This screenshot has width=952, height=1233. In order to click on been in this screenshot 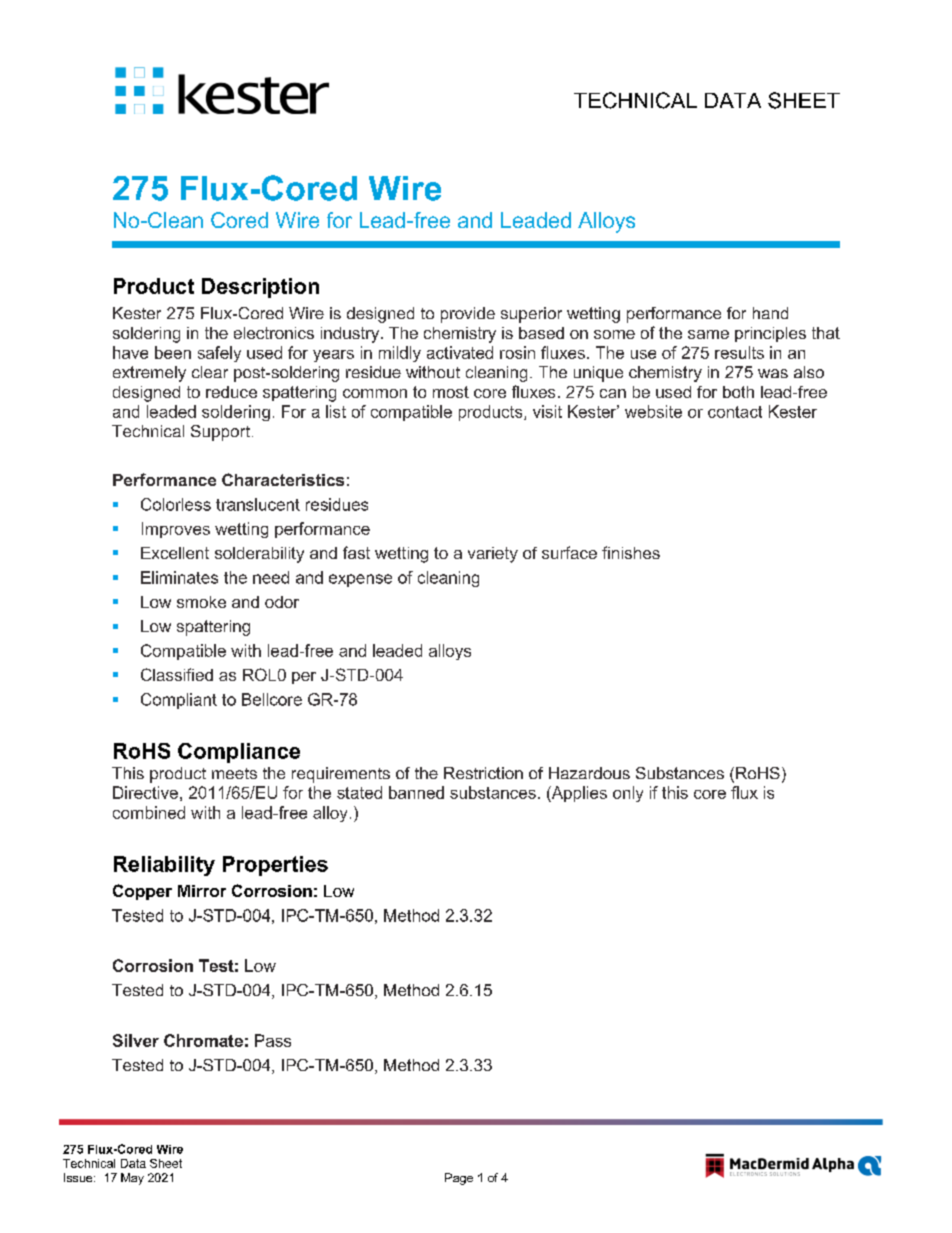, I will do `click(173, 352)`.
